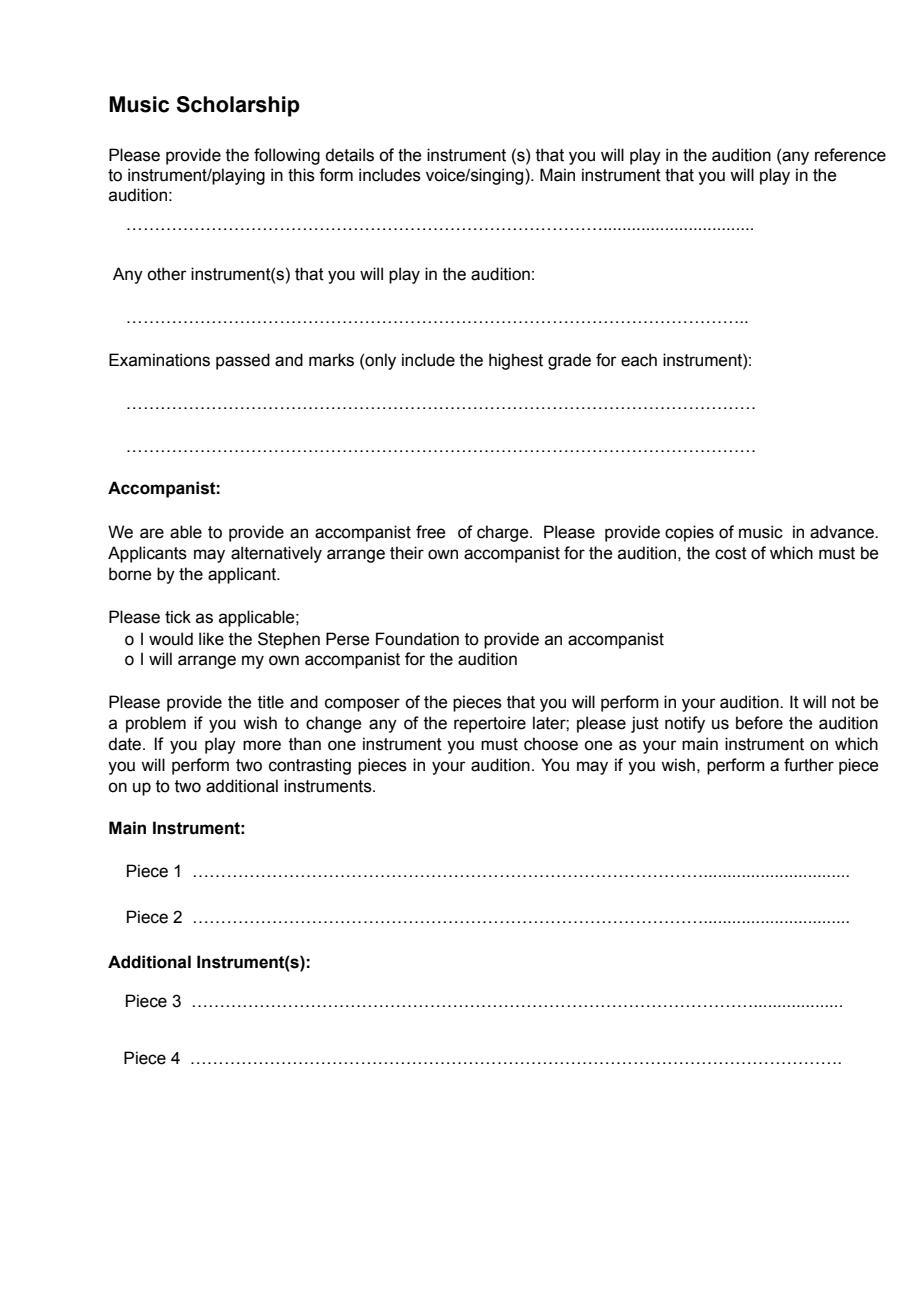  What do you see at coordinates (243, 361) in the screenshot?
I see `passed` at bounding box center [243, 361].
